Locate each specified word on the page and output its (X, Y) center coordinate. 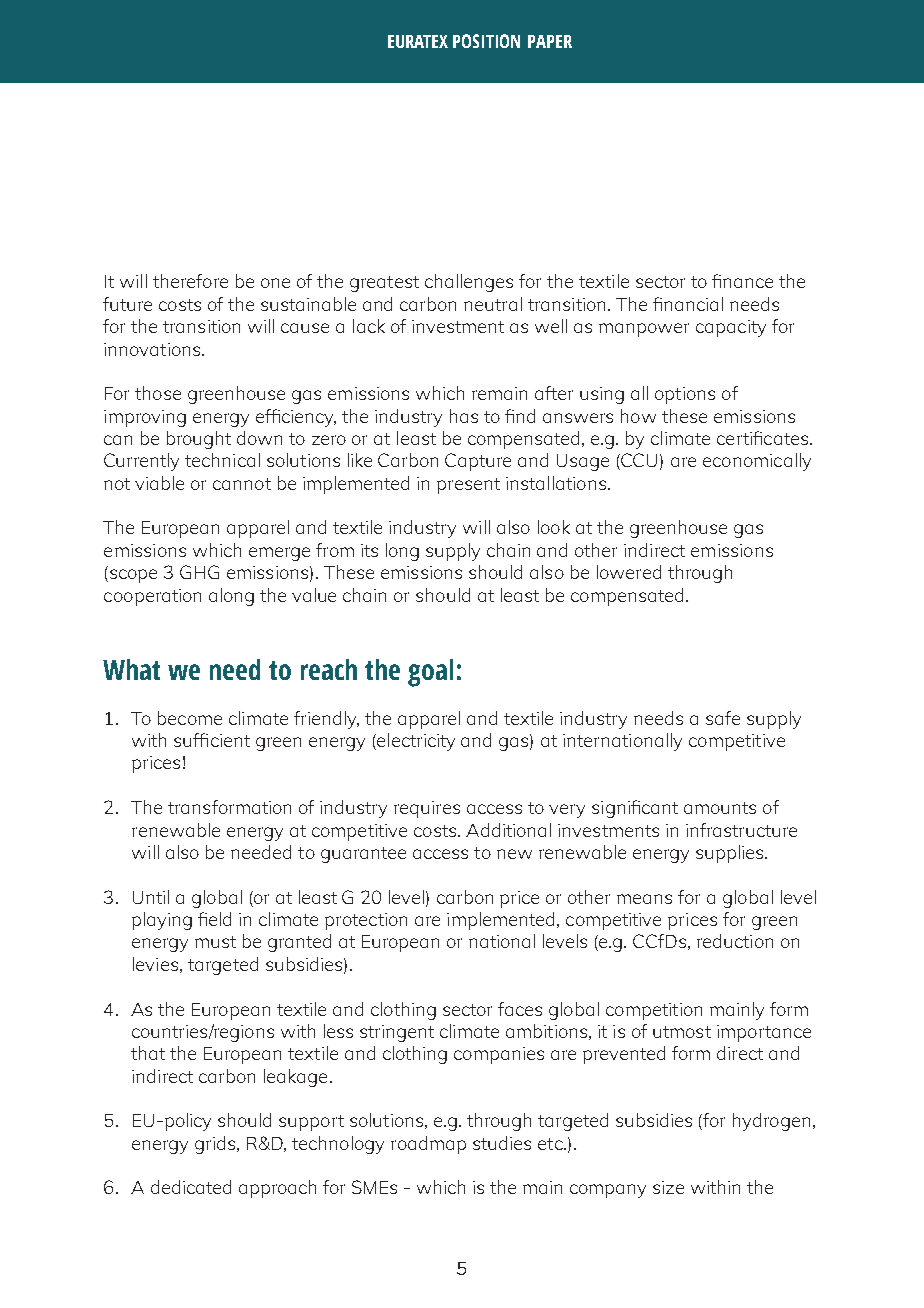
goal (430, 673)
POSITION (486, 41)
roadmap (428, 1145)
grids (216, 1145)
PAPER (550, 41)
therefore (190, 281)
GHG (199, 572)
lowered (629, 572)
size (668, 1187)
